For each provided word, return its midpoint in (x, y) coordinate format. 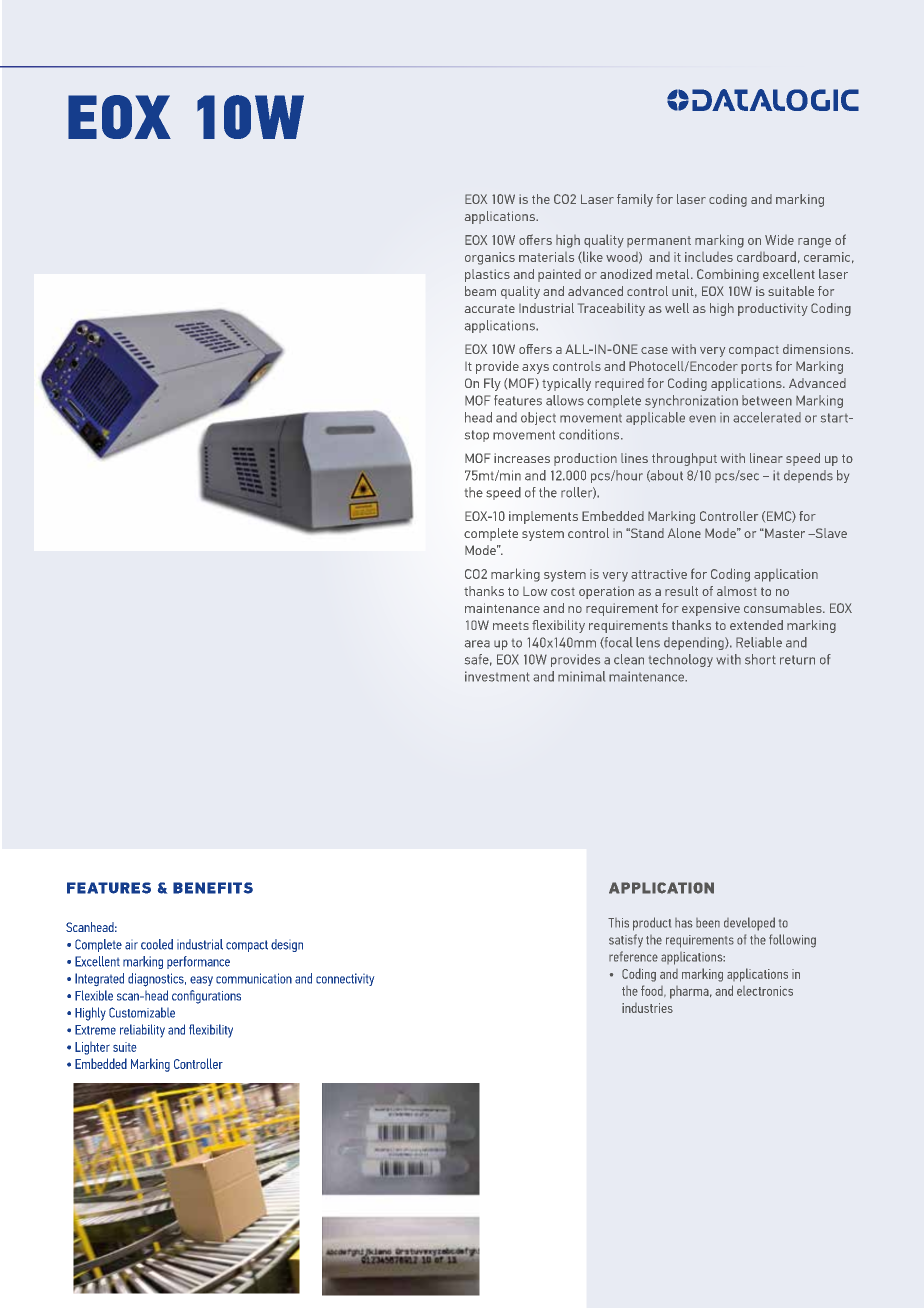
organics (490, 258)
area (477, 644)
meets (511, 626)
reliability (142, 1030)
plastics (487, 275)
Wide (779, 240)
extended (756, 625)
